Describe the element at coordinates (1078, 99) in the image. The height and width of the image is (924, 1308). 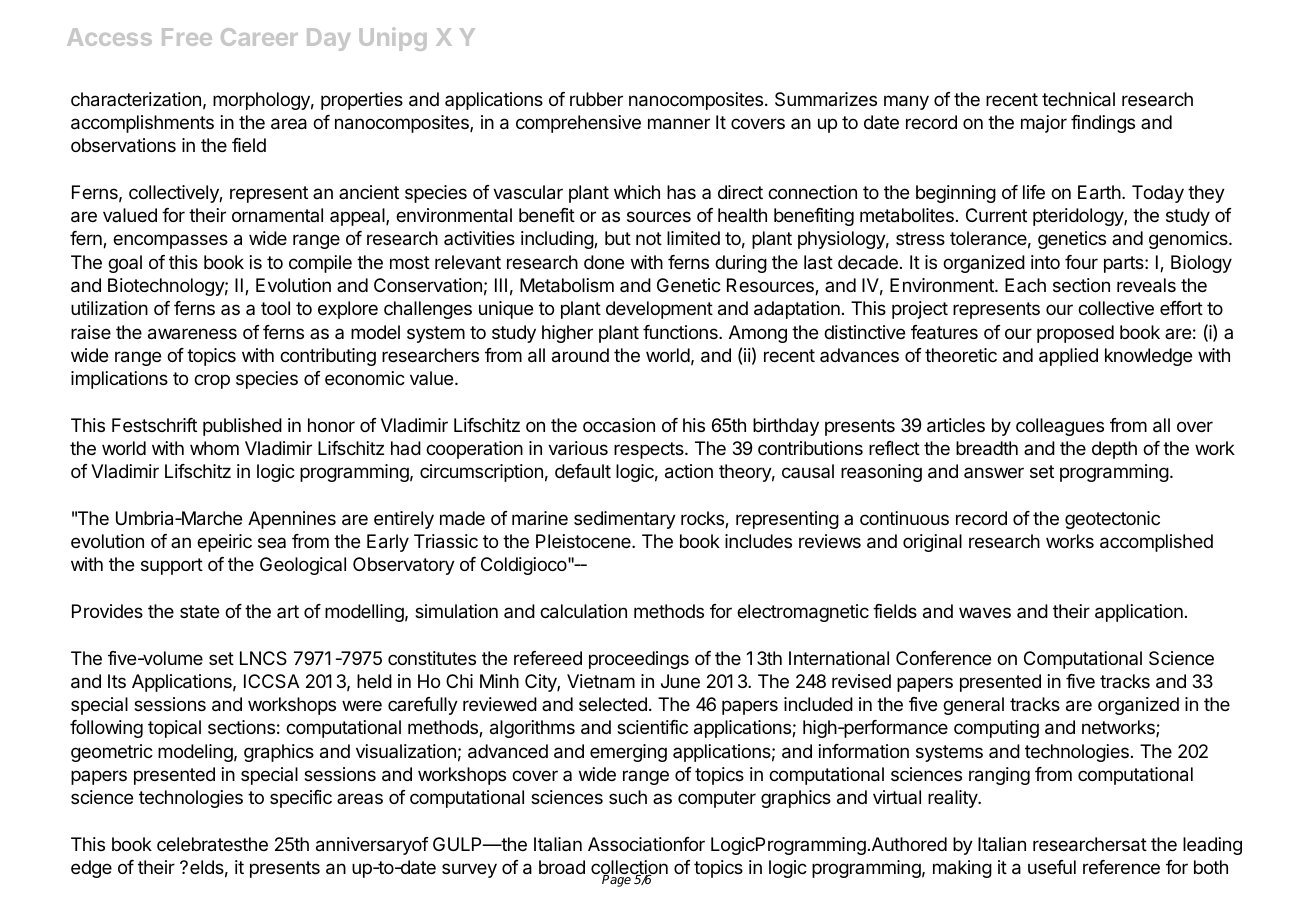
I see `technical` at that location.
